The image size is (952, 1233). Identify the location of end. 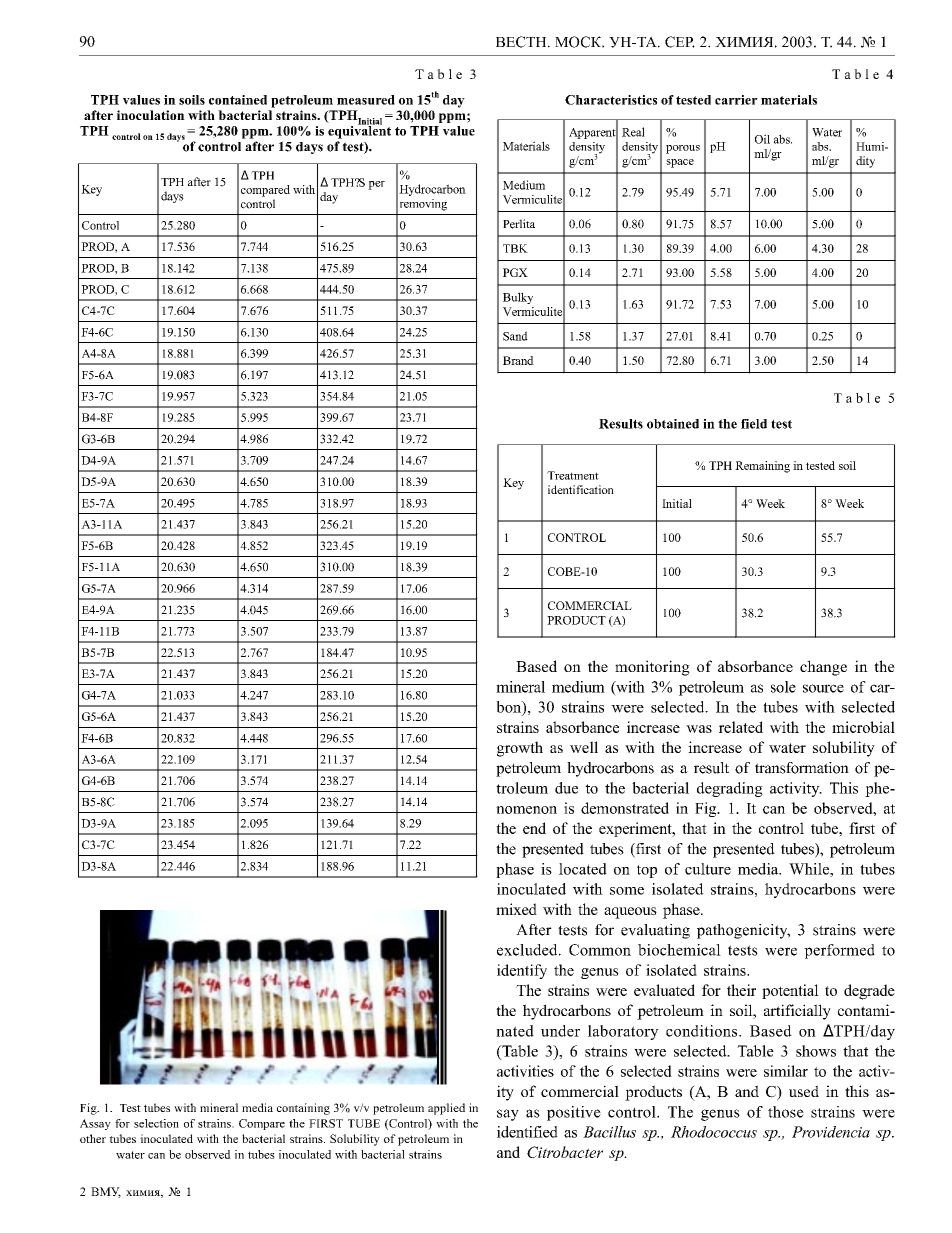
(534, 828).
